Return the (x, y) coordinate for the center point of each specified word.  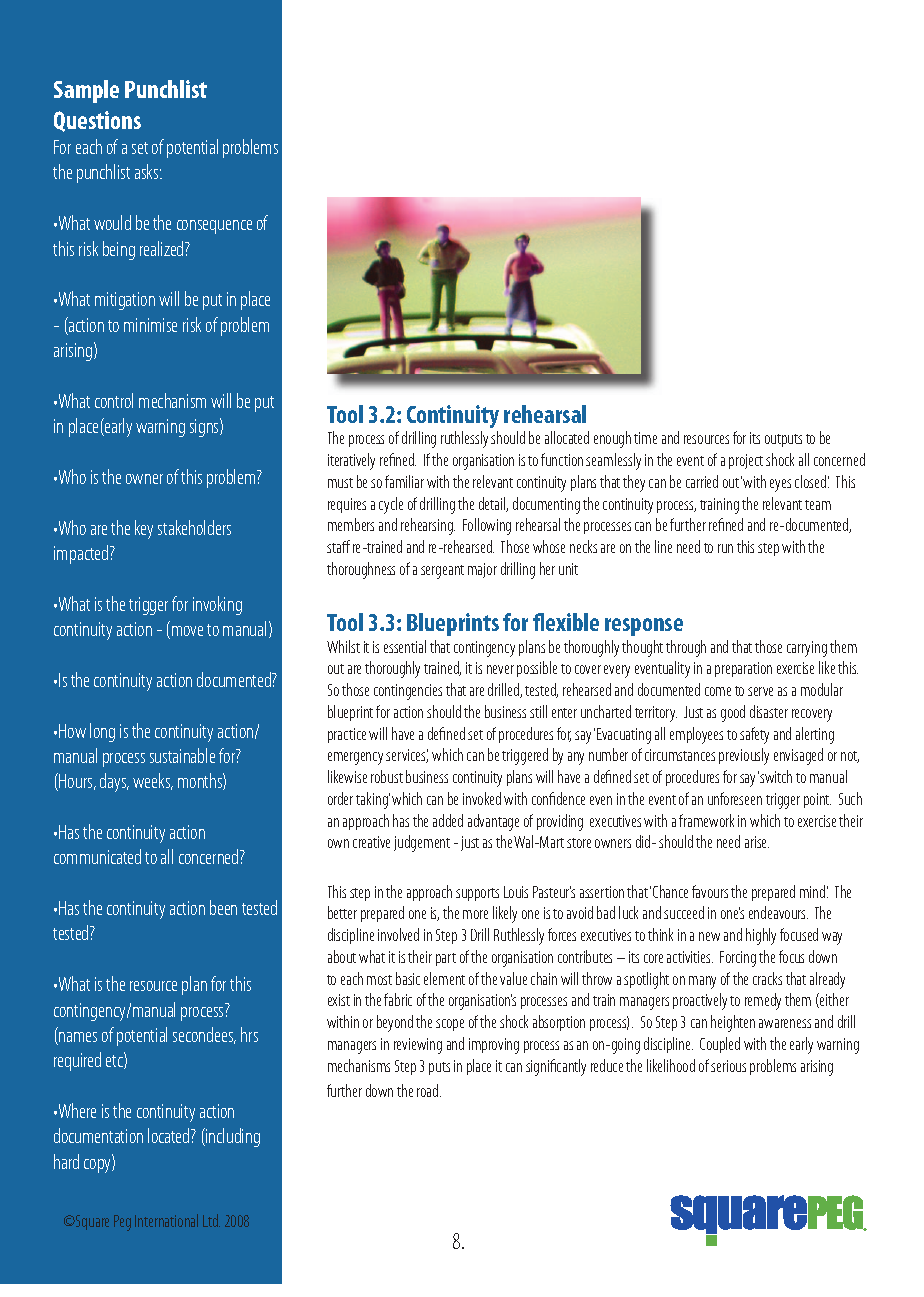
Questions (97, 121)
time (645, 438)
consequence (214, 227)
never (500, 669)
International (166, 1220)
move (187, 631)
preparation (743, 669)
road (429, 1090)
